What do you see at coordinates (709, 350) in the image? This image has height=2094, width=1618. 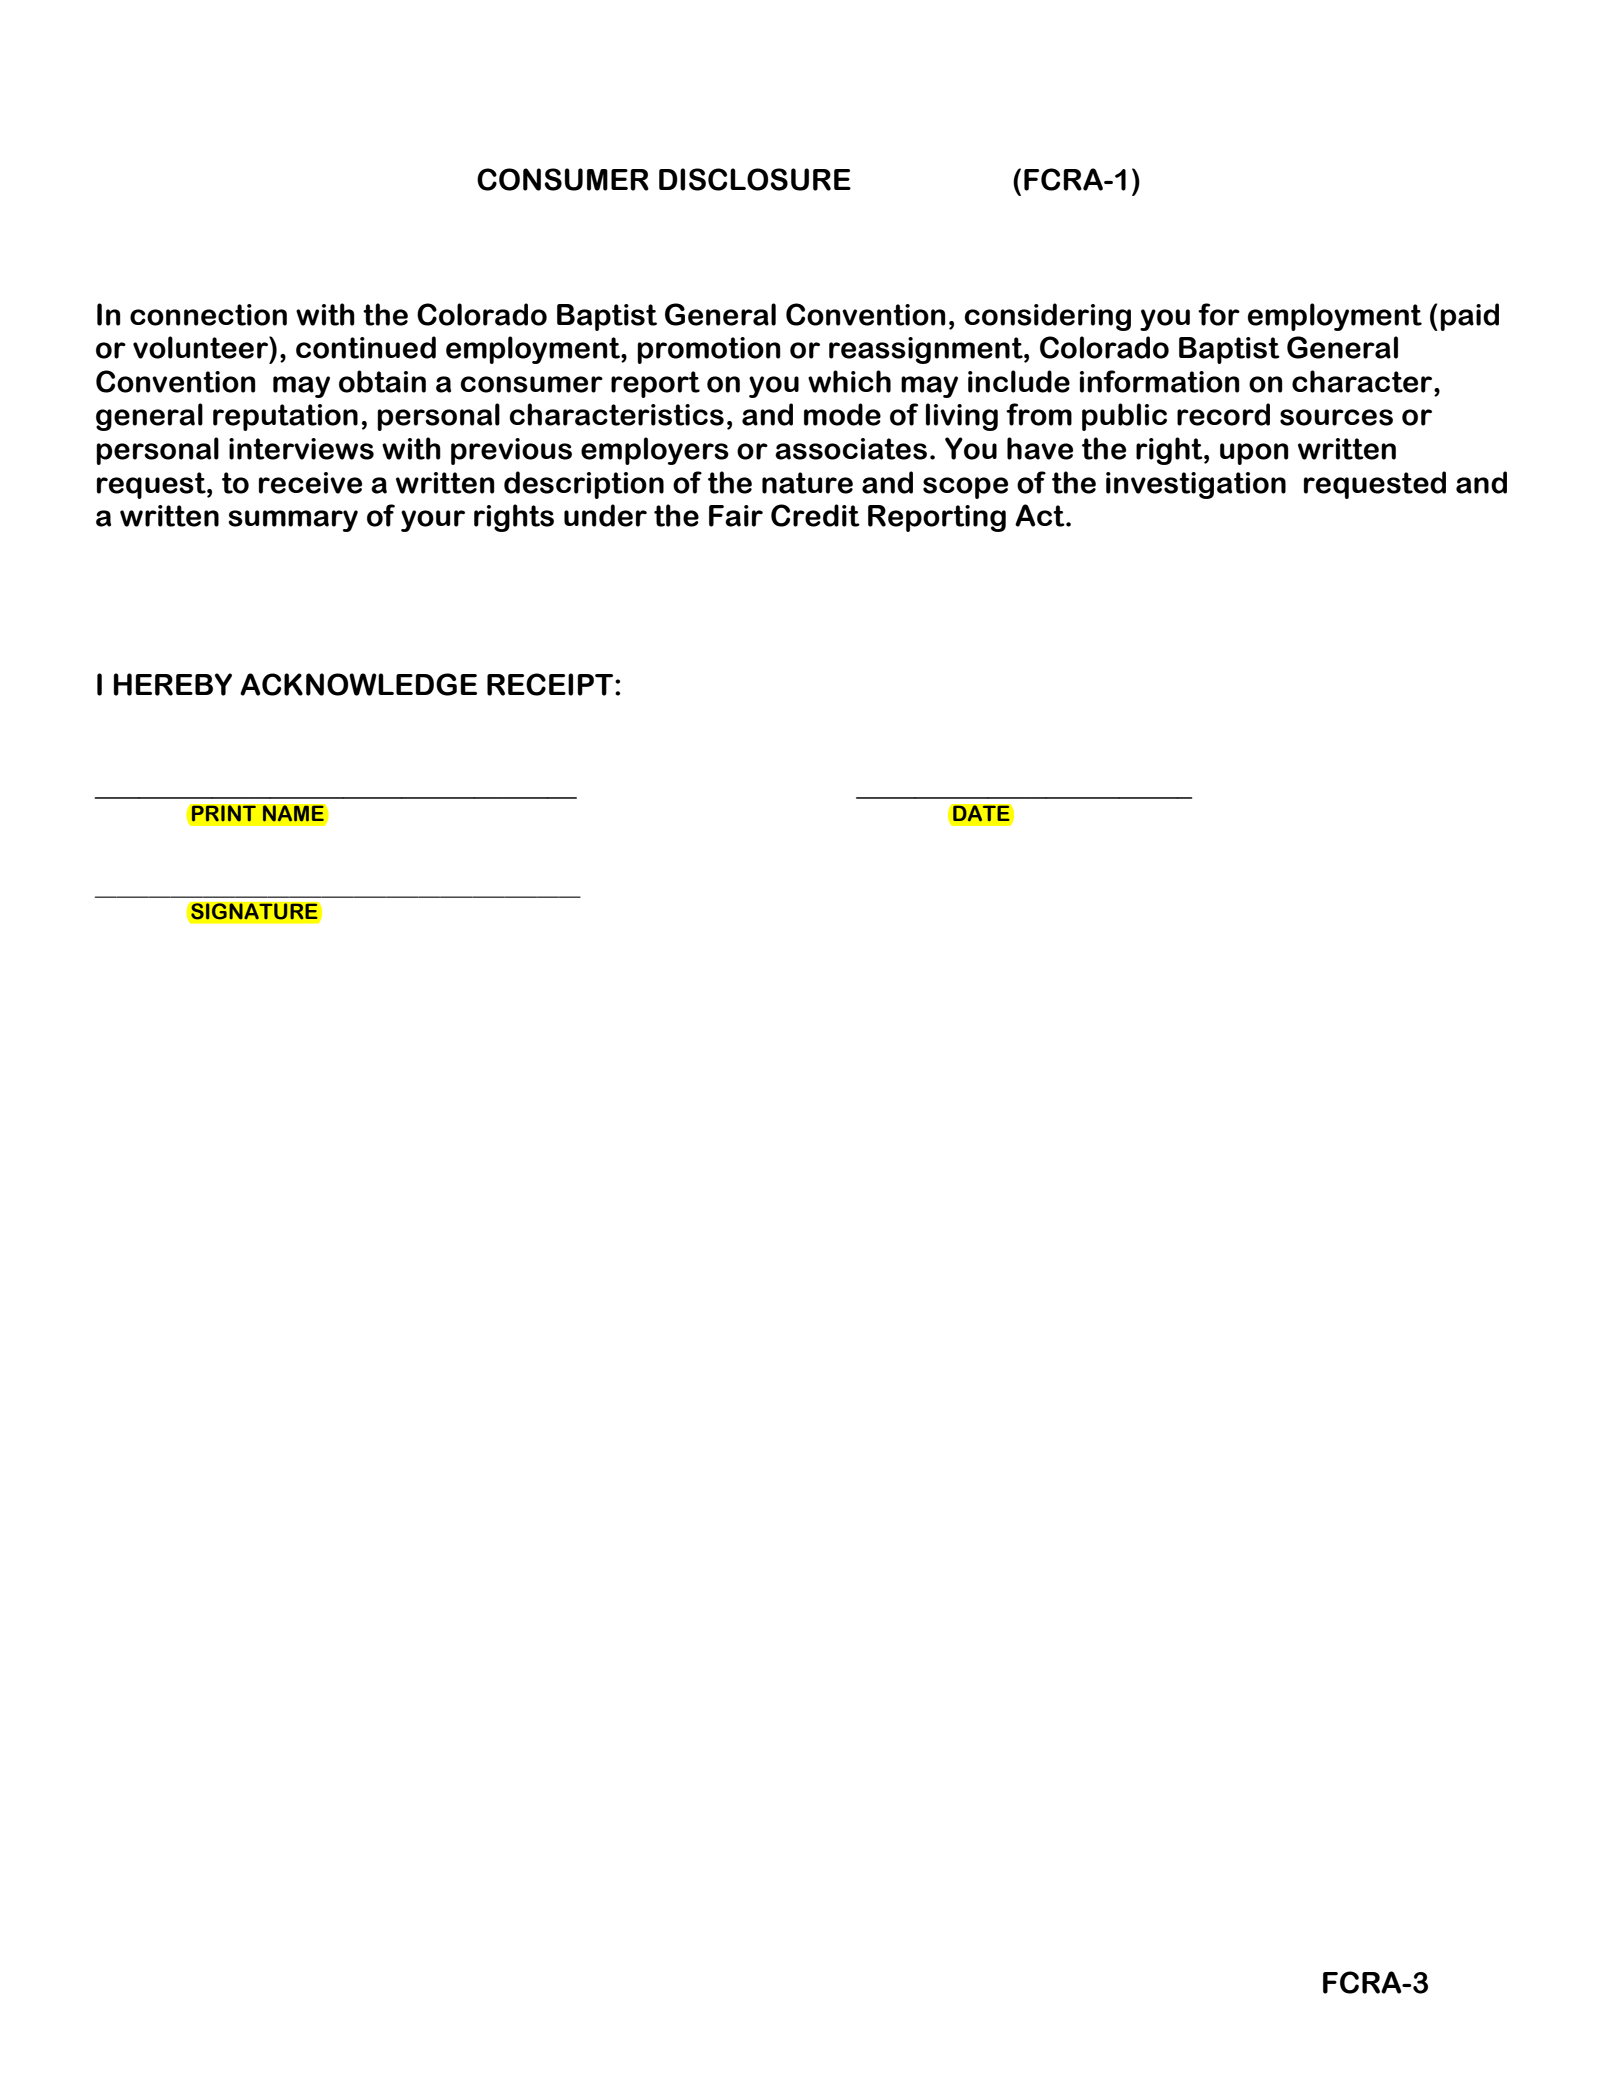 I see `promotion` at bounding box center [709, 350].
